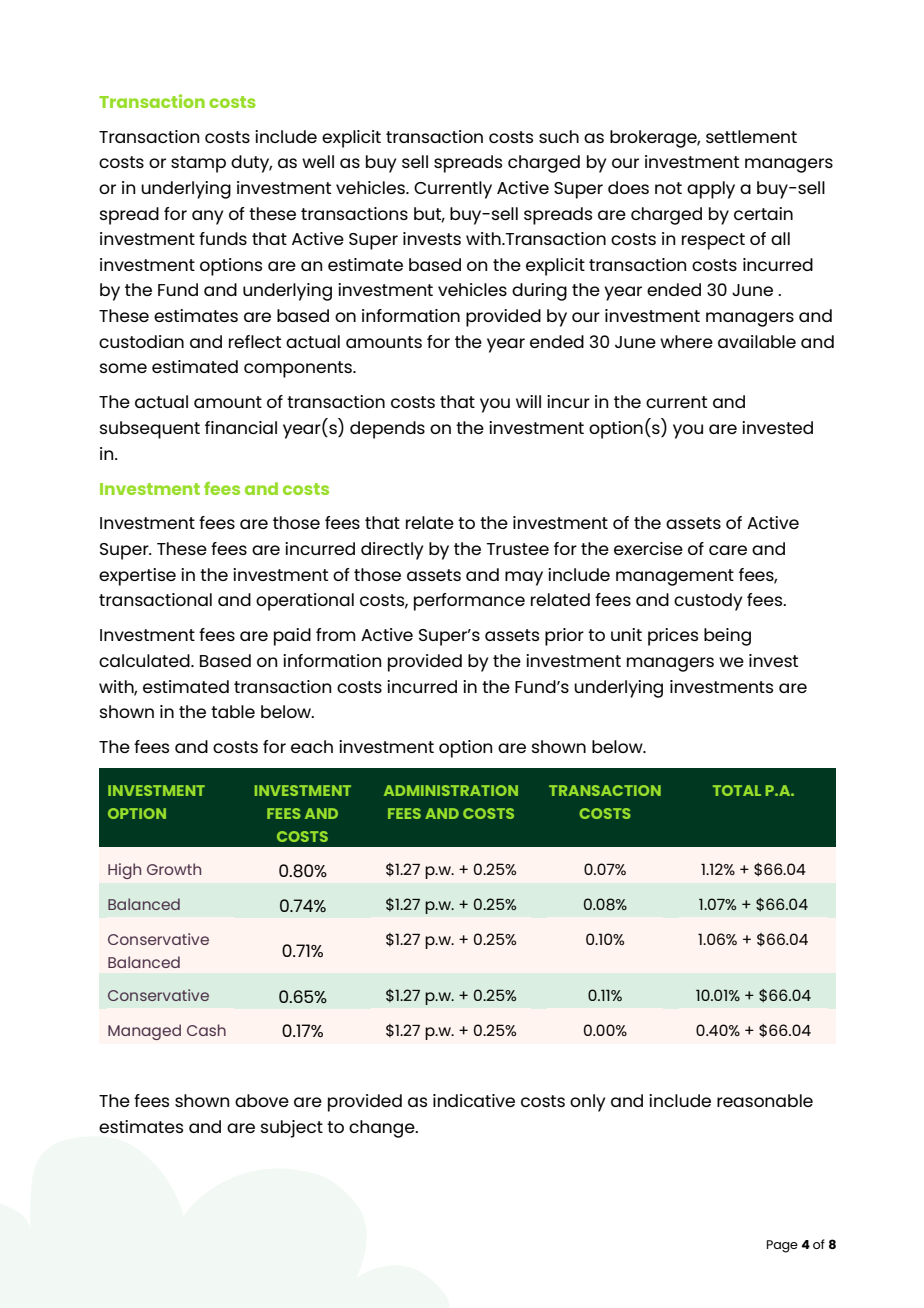 The image size is (924, 1308). Describe the element at coordinates (782, 1246) in the page. I see `Page` at that location.
